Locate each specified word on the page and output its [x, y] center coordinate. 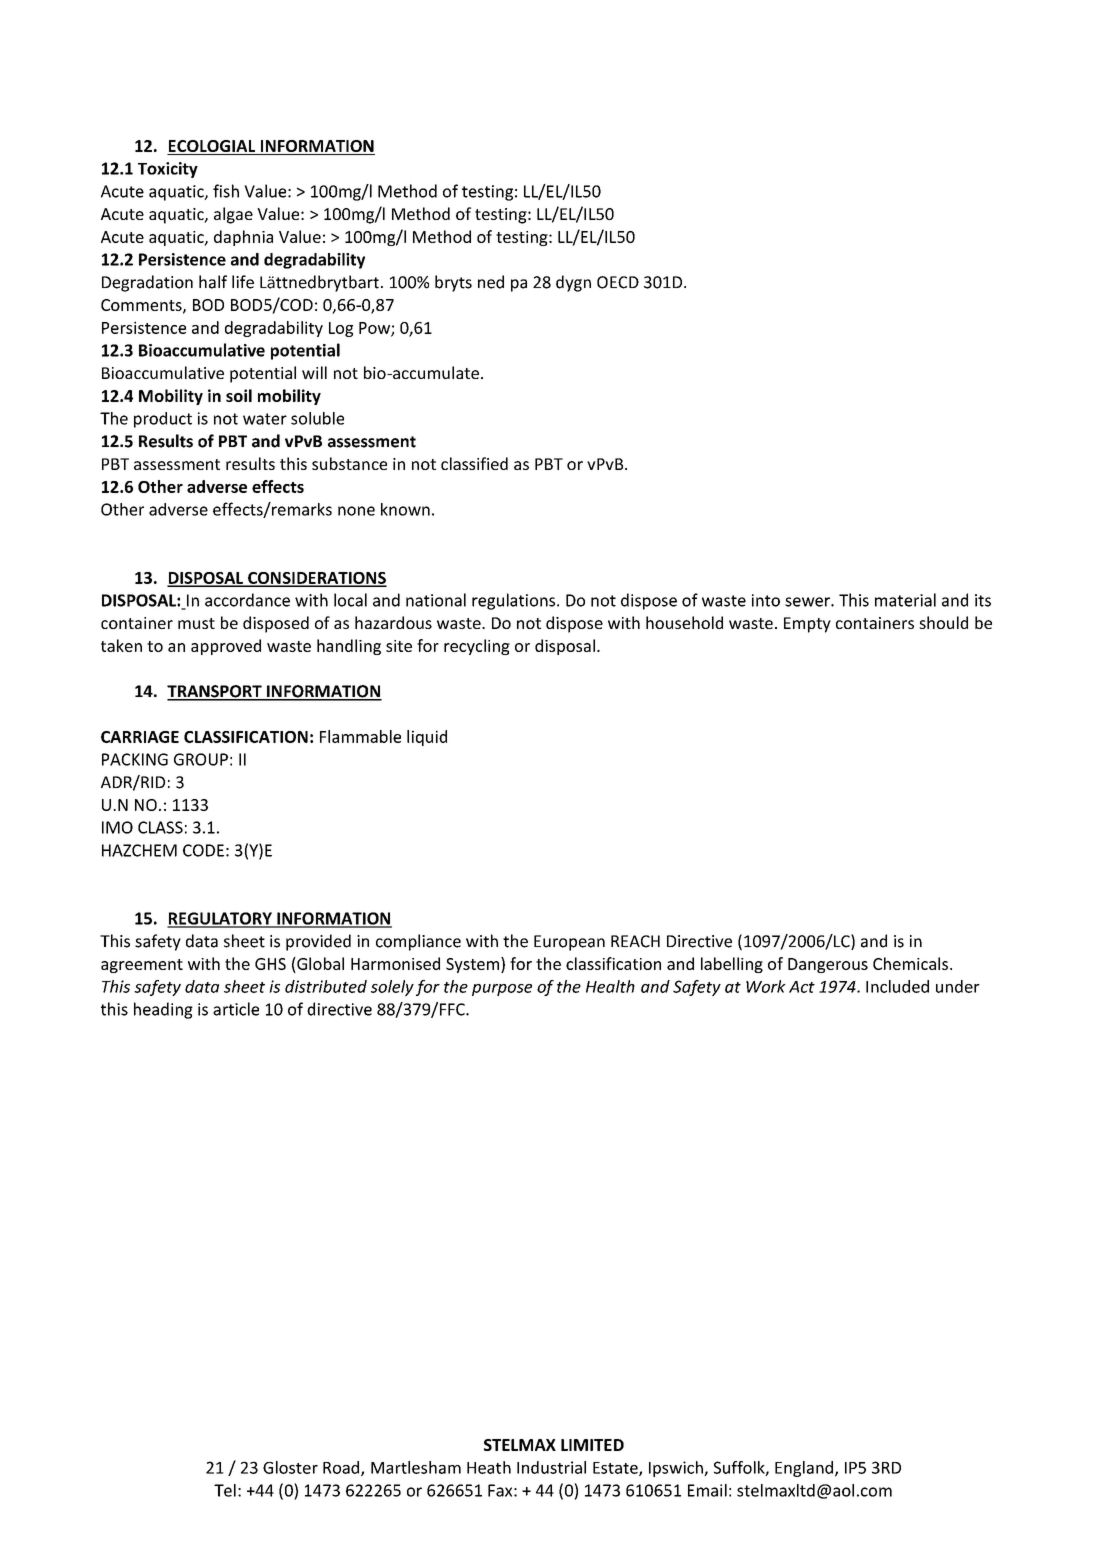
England [805, 1469]
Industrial [551, 1467]
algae [233, 215]
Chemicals [910, 963]
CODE [203, 850]
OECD [618, 282]
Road [342, 1468]
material [905, 600]
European [569, 943]
